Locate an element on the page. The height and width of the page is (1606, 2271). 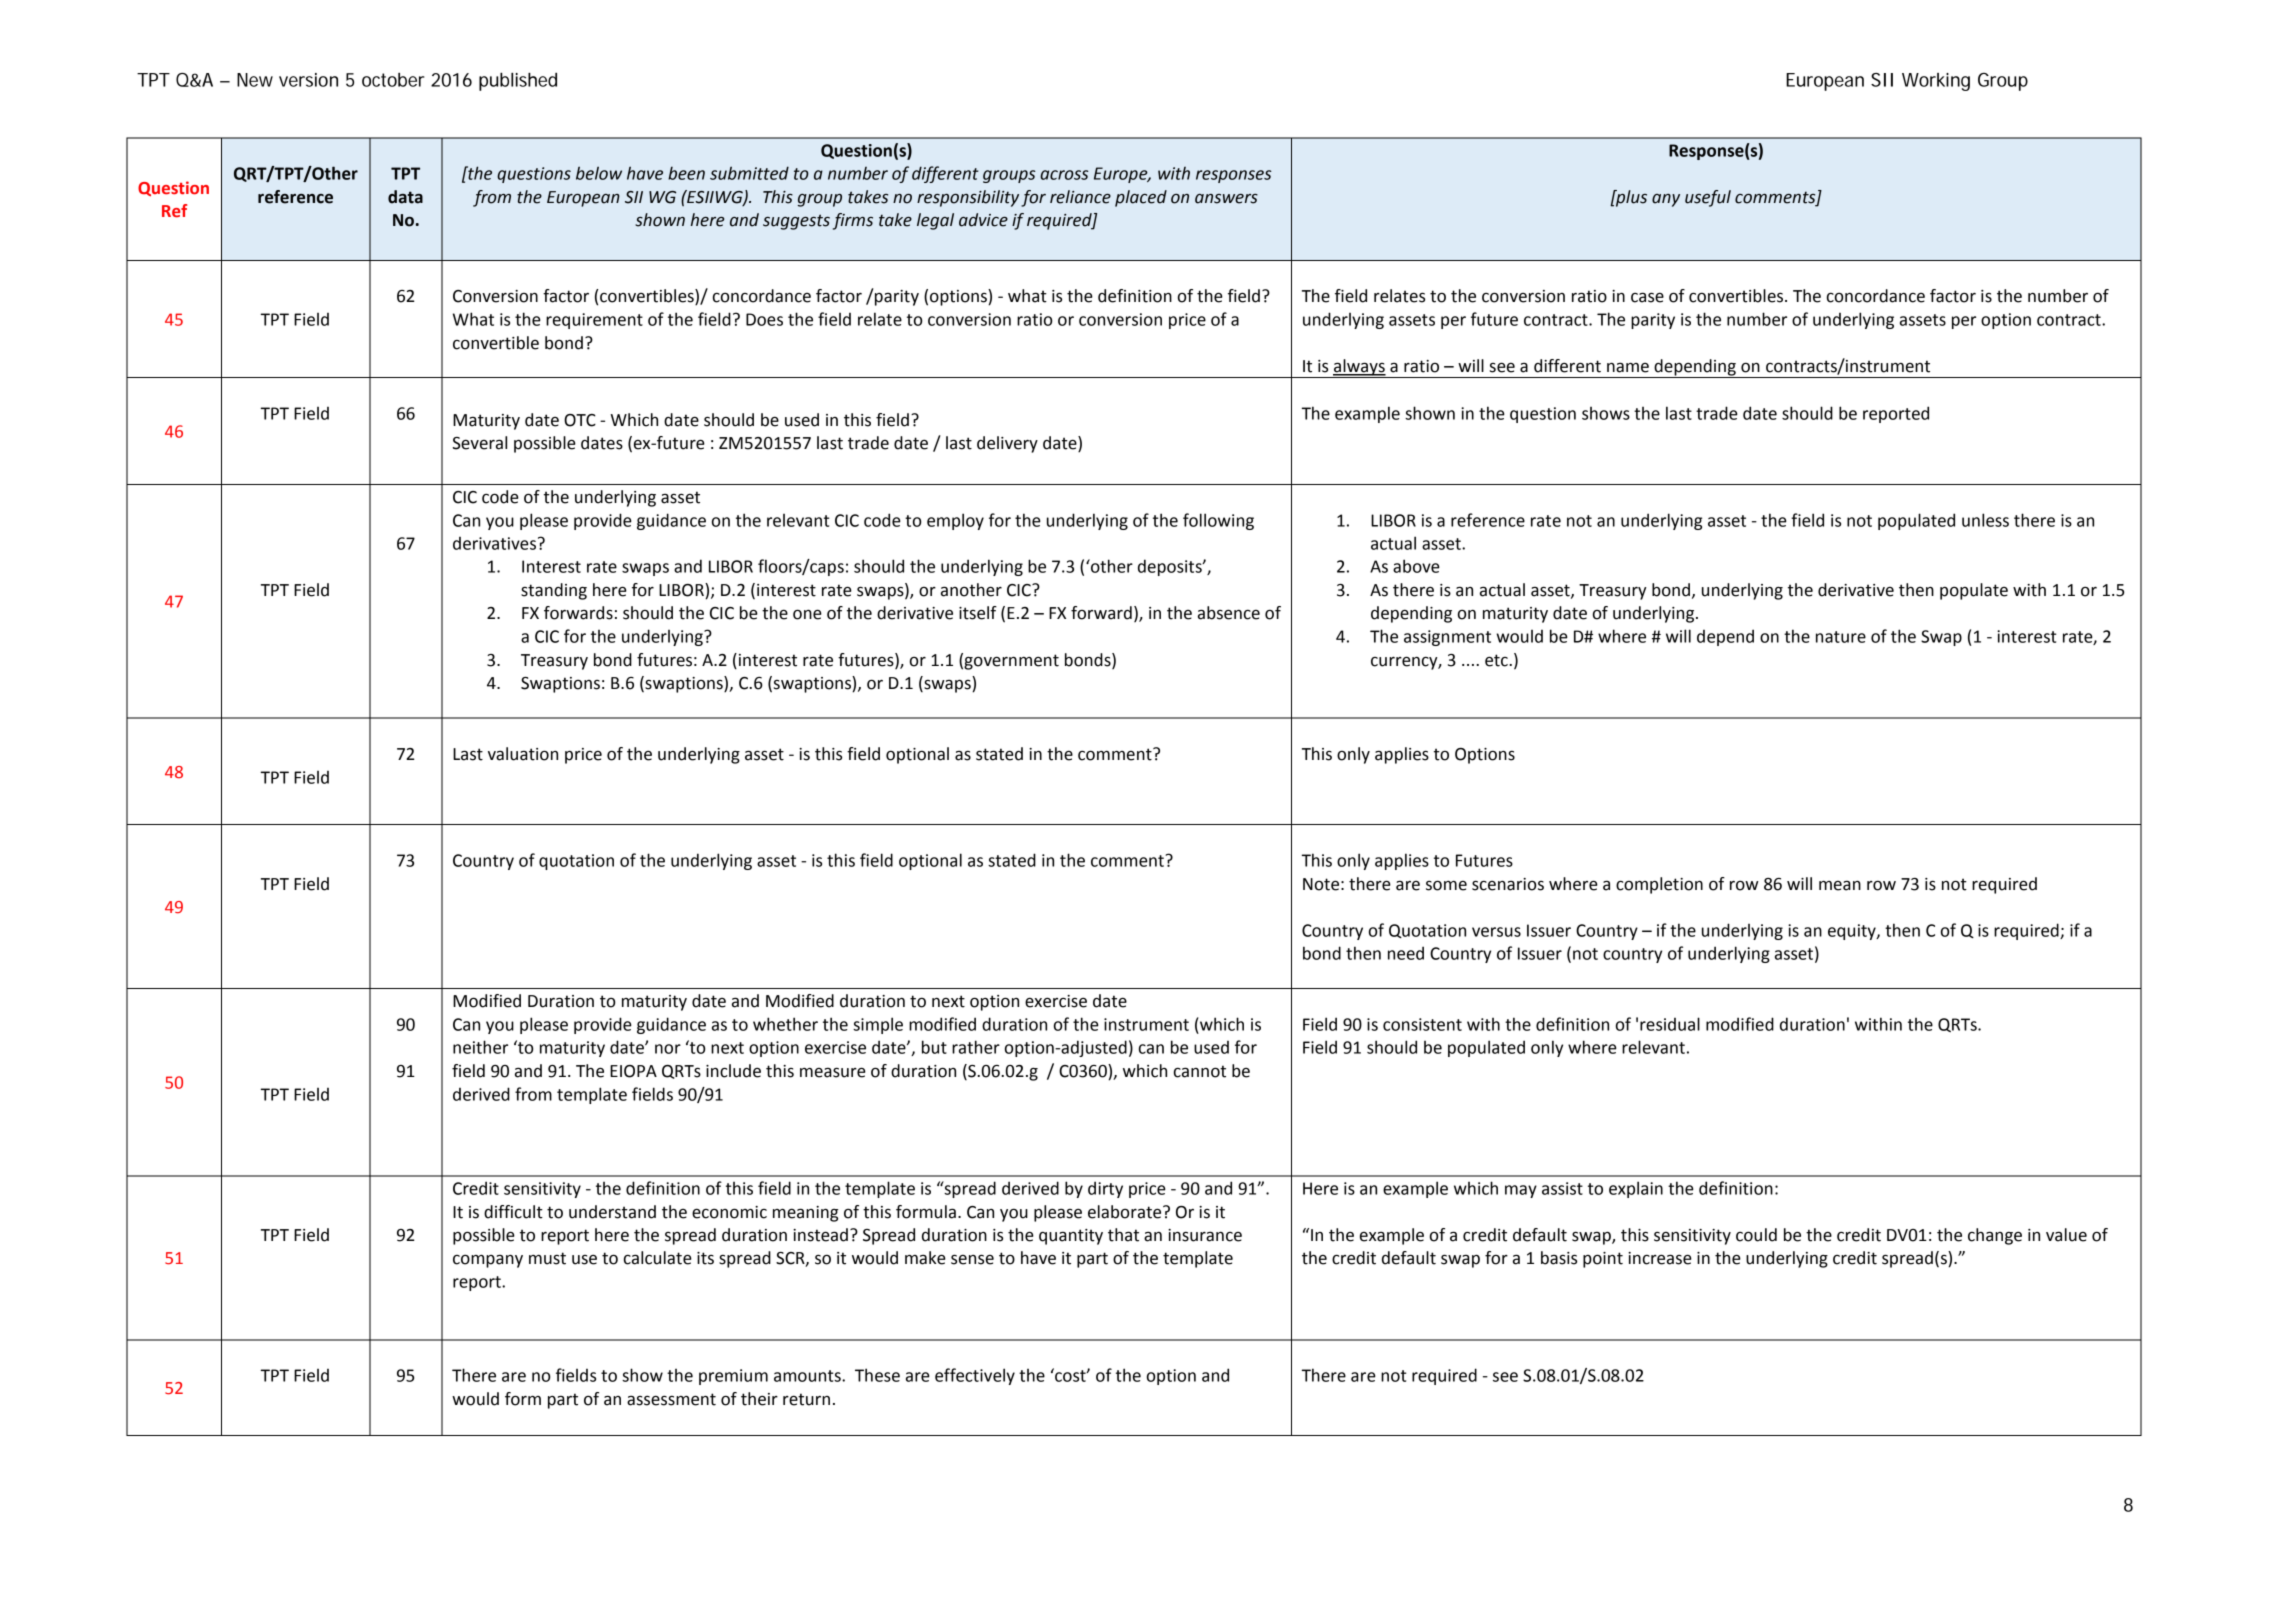
need is located at coordinates (1406, 953).
